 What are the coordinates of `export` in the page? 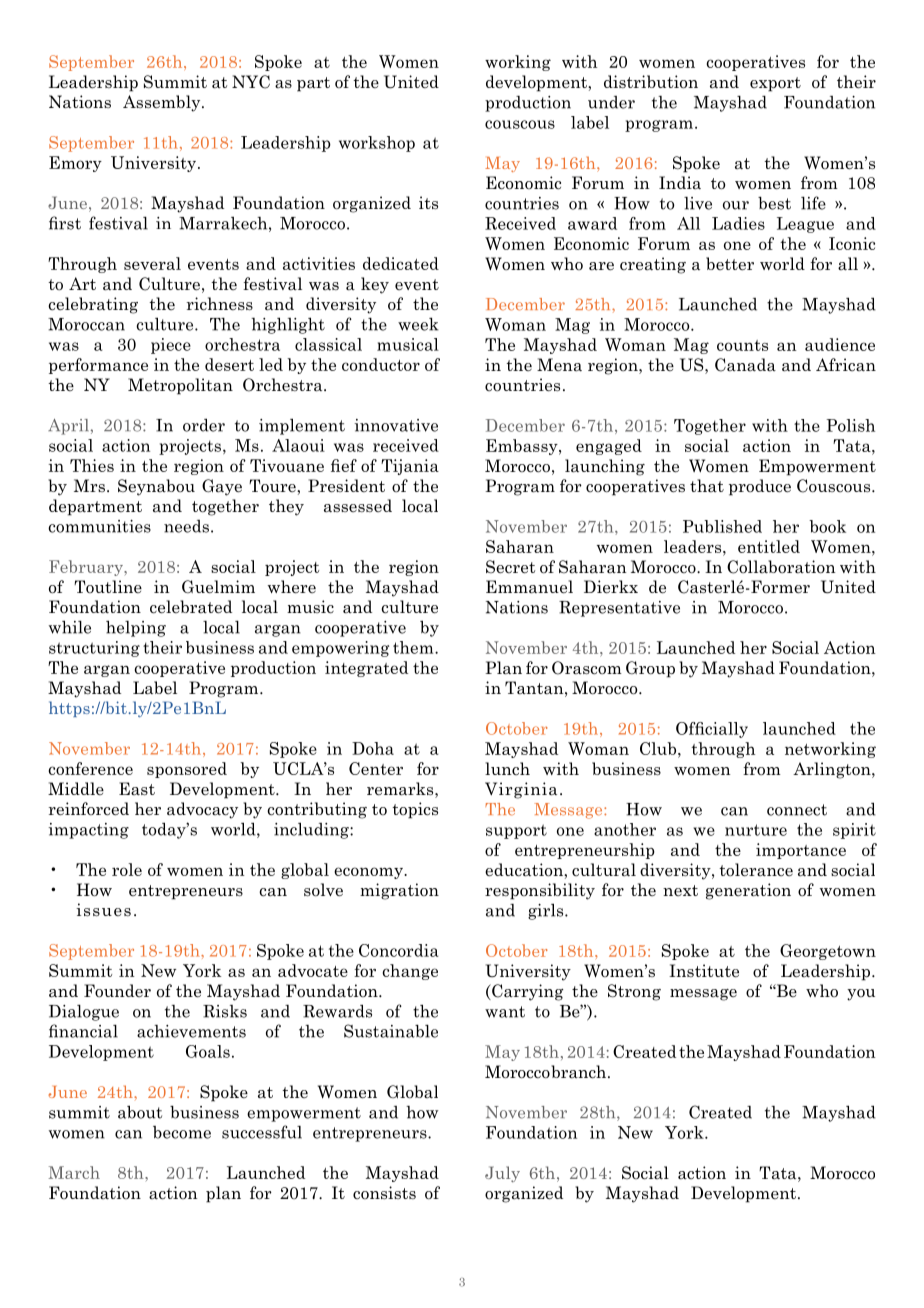 It's located at (775, 84).
